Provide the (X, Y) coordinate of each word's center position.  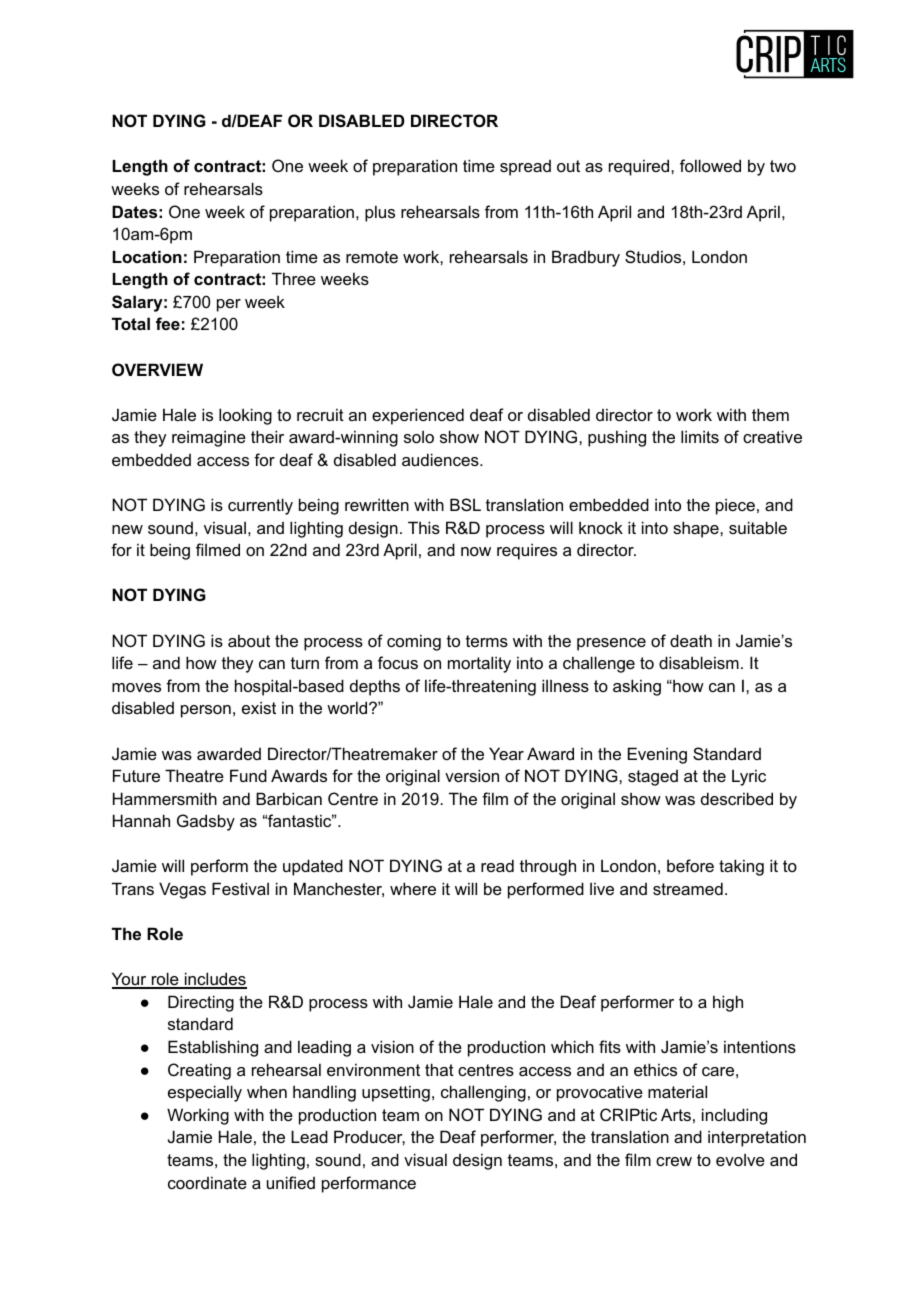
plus (380, 213)
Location (147, 256)
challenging (483, 1093)
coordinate (207, 1182)
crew (674, 1161)
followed (710, 165)
